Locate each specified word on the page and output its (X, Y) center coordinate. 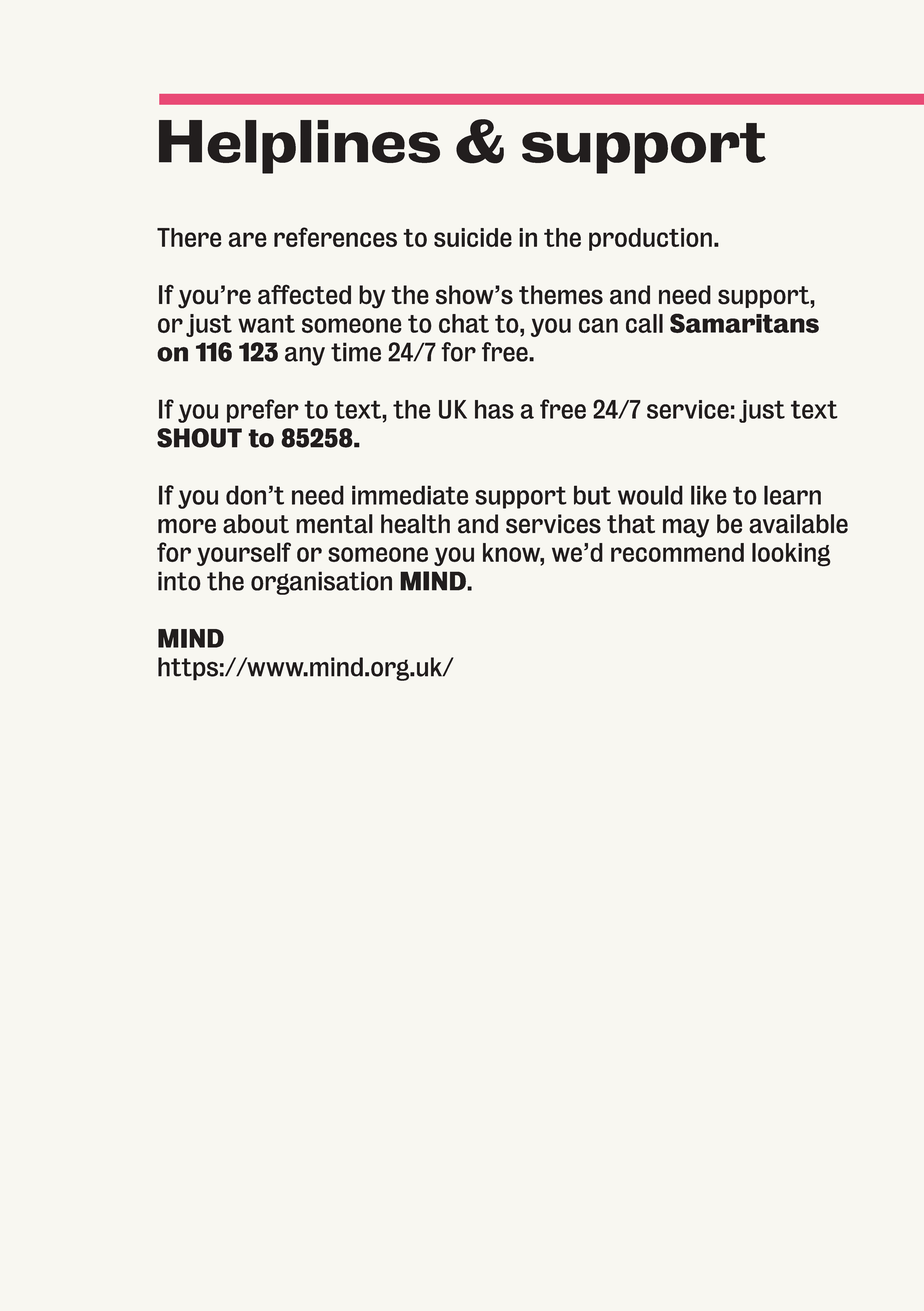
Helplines (299, 147)
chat (464, 323)
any (305, 356)
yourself (244, 554)
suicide (473, 237)
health (415, 524)
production (650, 239)
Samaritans (744, 323)
